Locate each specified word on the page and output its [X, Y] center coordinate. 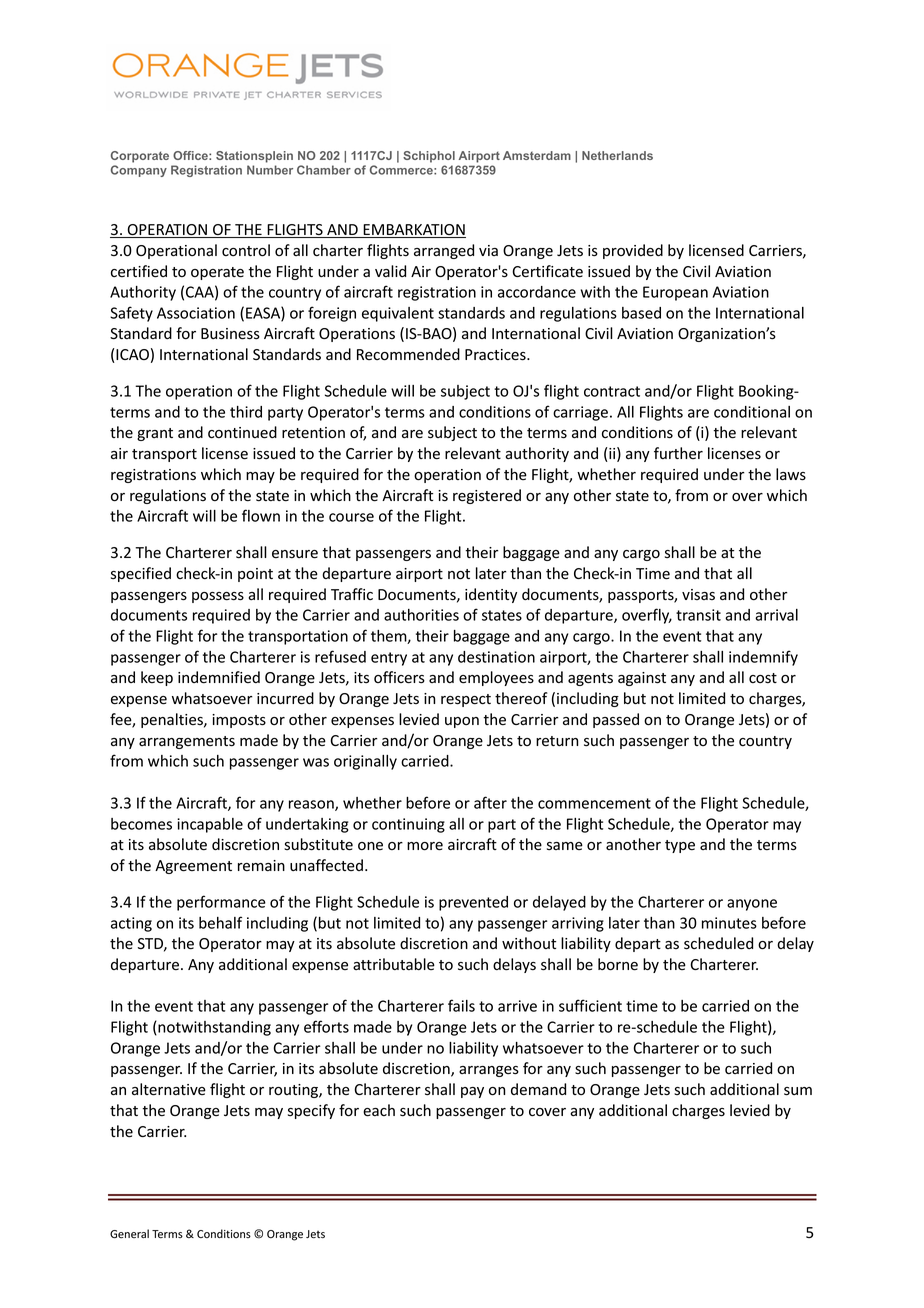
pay [472, 1092]
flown [261, 515]
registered [487, 496]
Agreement [193, 867]
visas [698, 594]
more [425, 846]
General [129, 1234]
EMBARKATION [413, 231]
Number [270, 170]
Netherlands [617, 155]
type [680, 846]
